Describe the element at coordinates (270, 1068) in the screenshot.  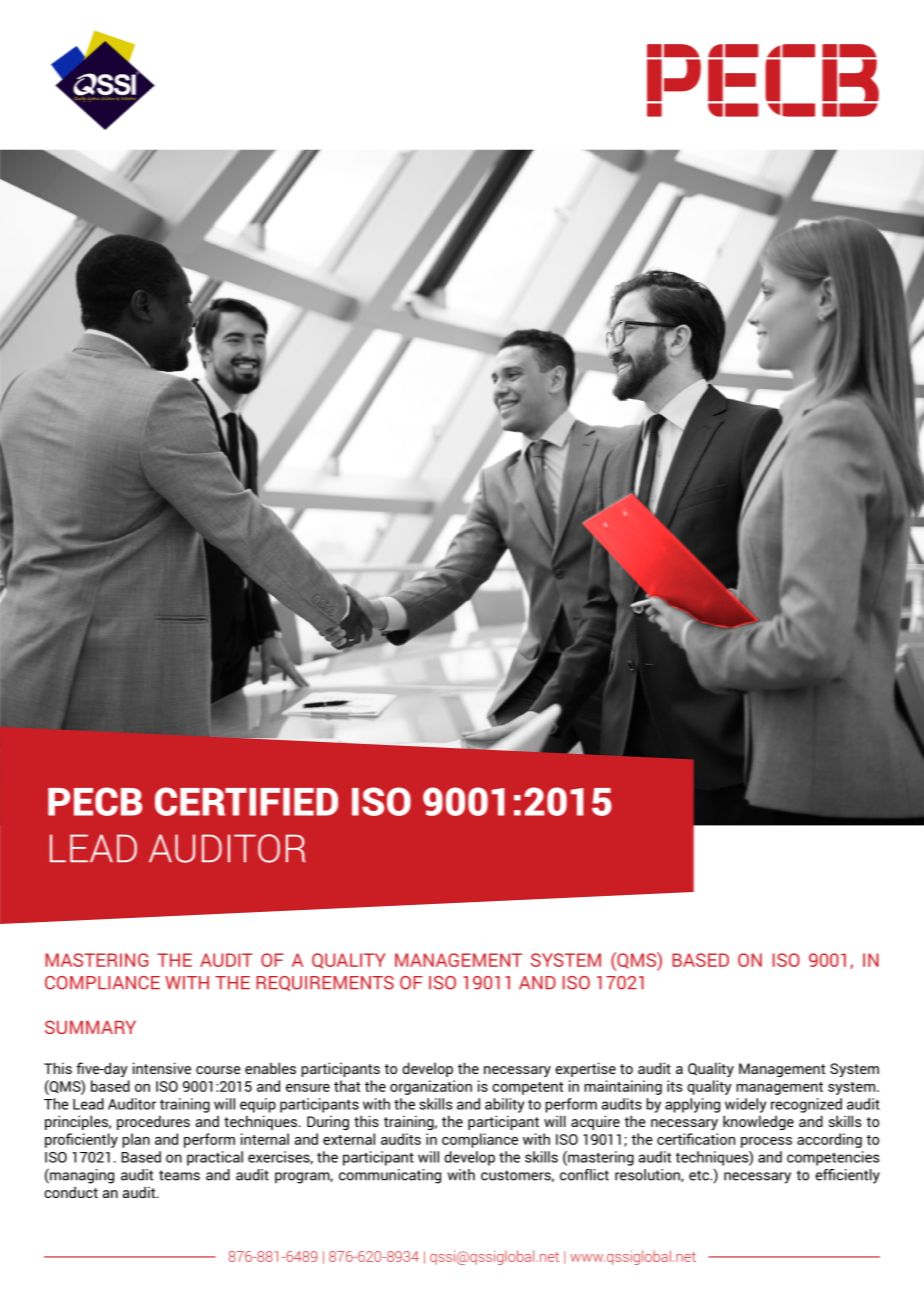
I see `enables` at that location.
